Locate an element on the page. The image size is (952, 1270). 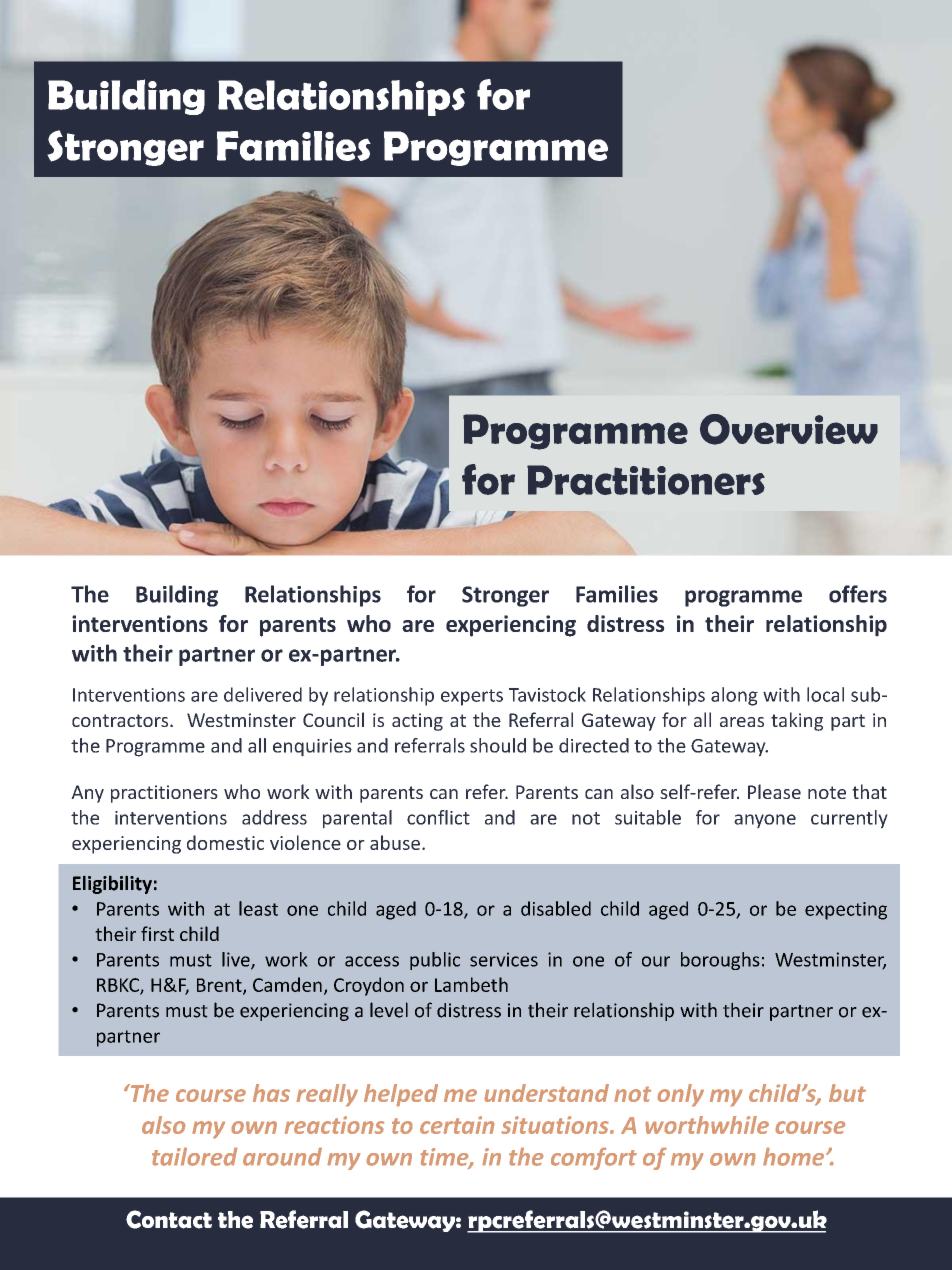
Council is located at coordinates (333, 719).
